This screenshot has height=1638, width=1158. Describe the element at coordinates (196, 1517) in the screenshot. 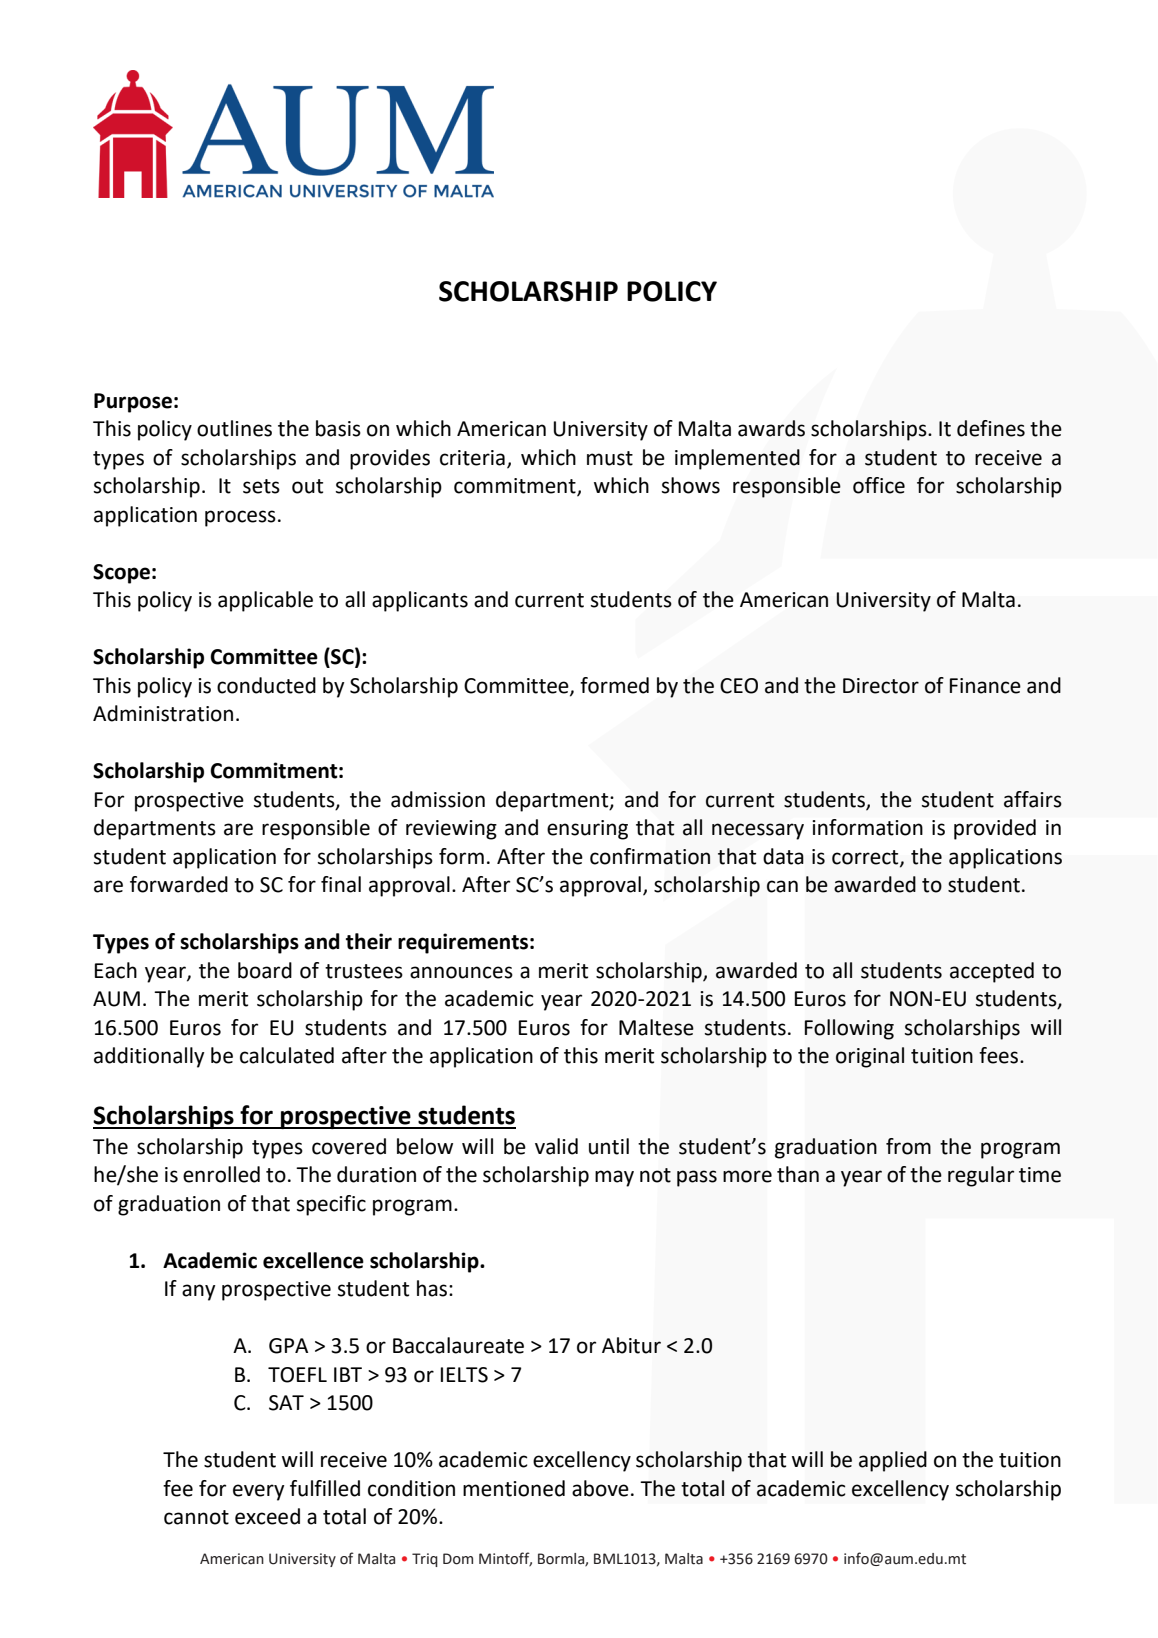

I see `cannot` at that location.
